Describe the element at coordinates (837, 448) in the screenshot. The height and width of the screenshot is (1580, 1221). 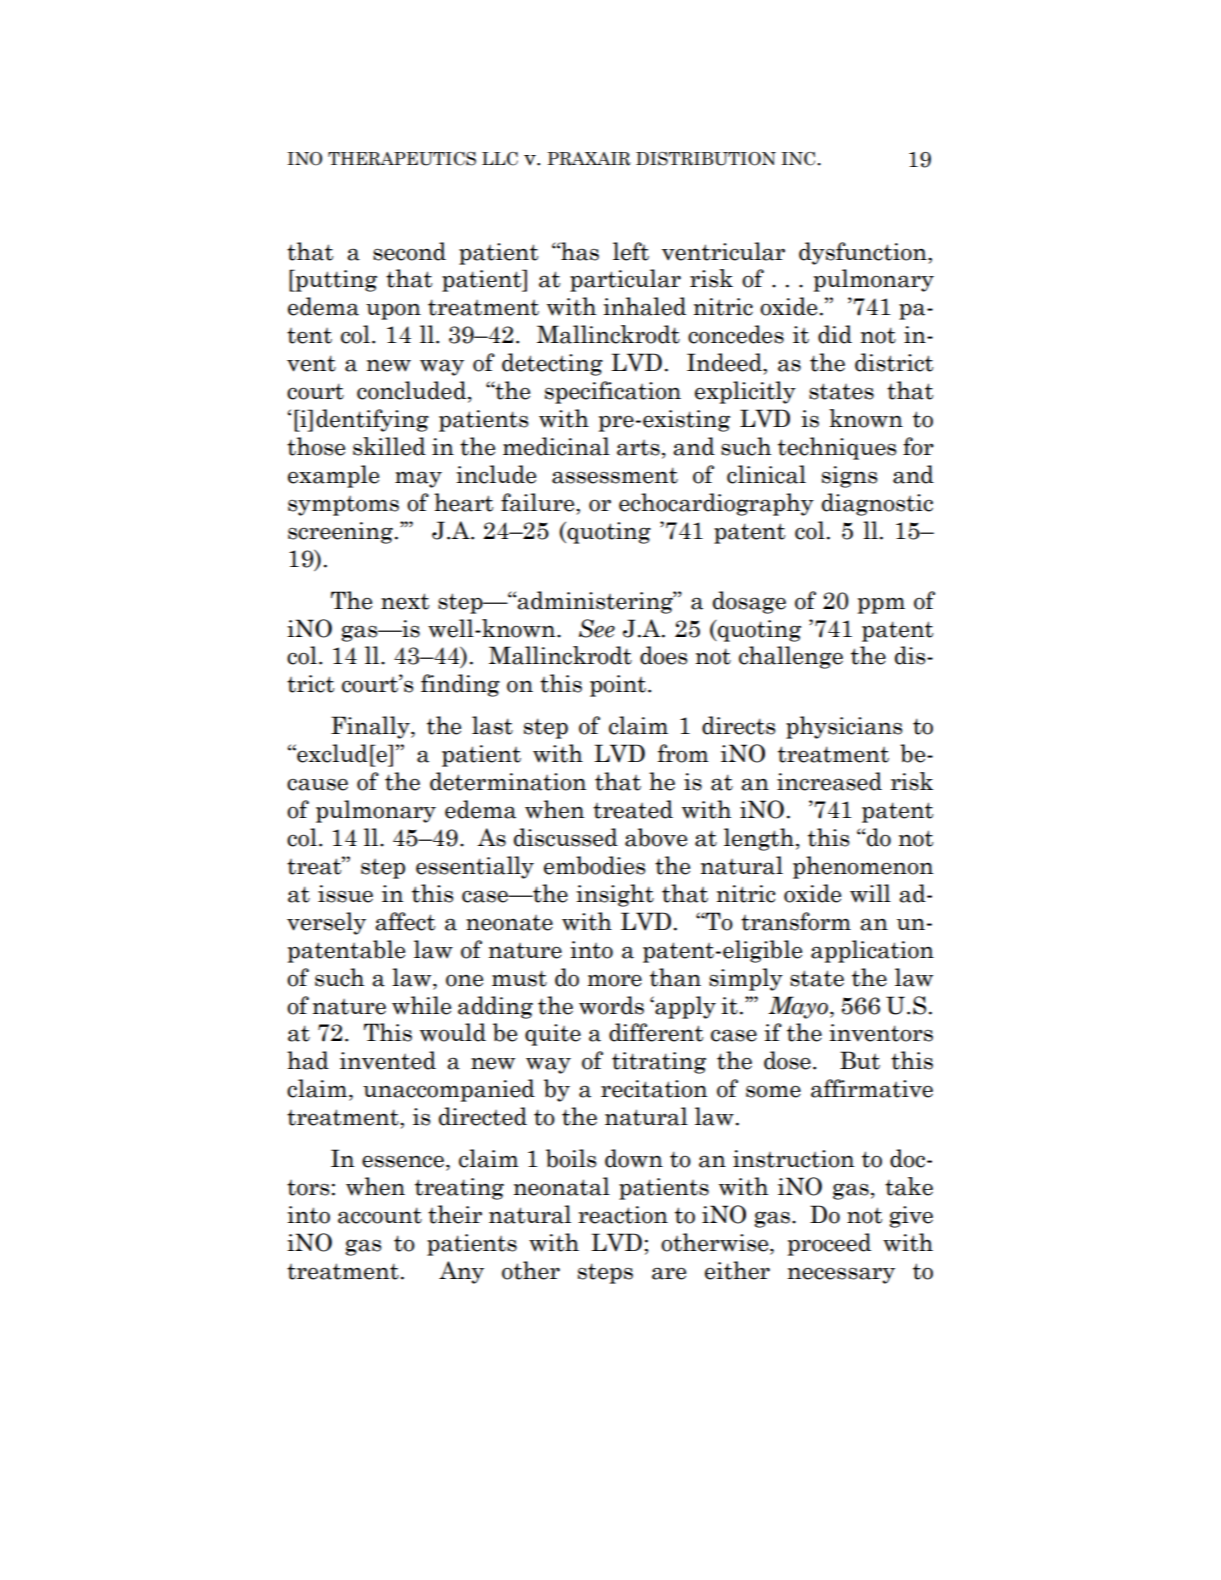
I see `techniques` at that location.
